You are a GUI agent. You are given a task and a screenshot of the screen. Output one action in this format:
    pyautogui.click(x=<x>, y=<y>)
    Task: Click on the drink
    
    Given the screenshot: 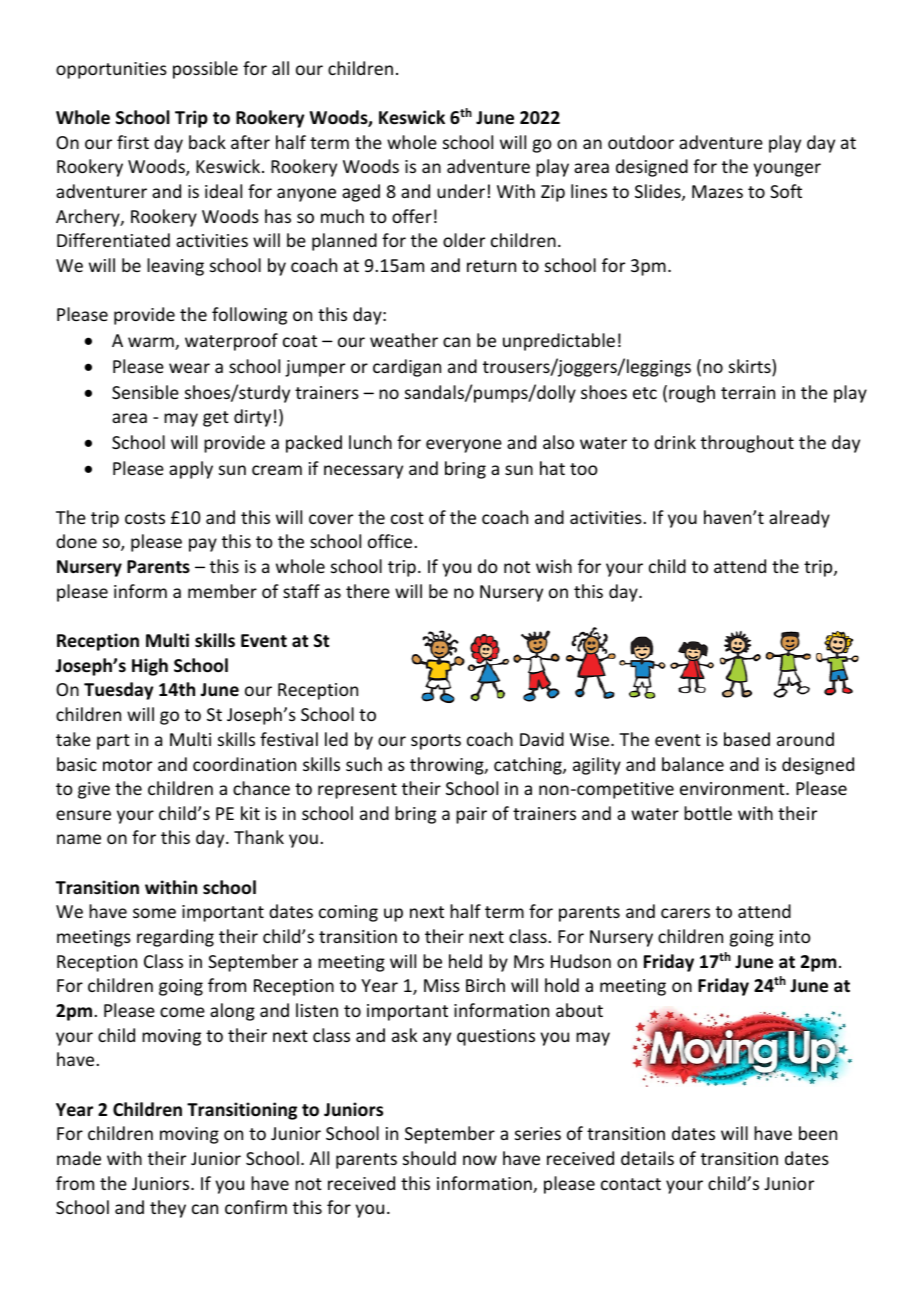 What is the action you would take?
    pyautogui.click(x=675, y=442)
